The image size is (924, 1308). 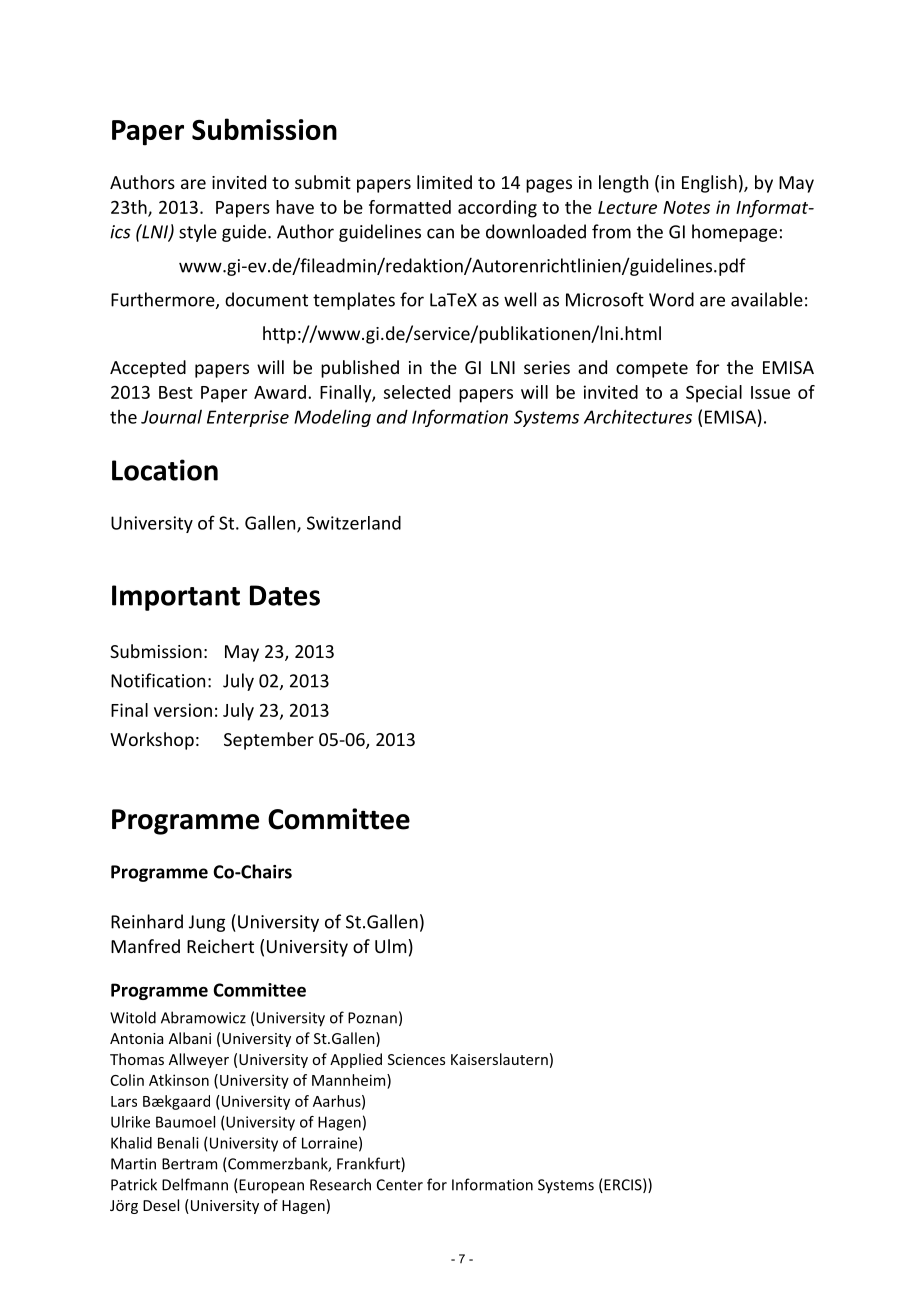 What do you see at coordinates (440, 233) in the document?
I see `can` at bounding box center [440, 233].
